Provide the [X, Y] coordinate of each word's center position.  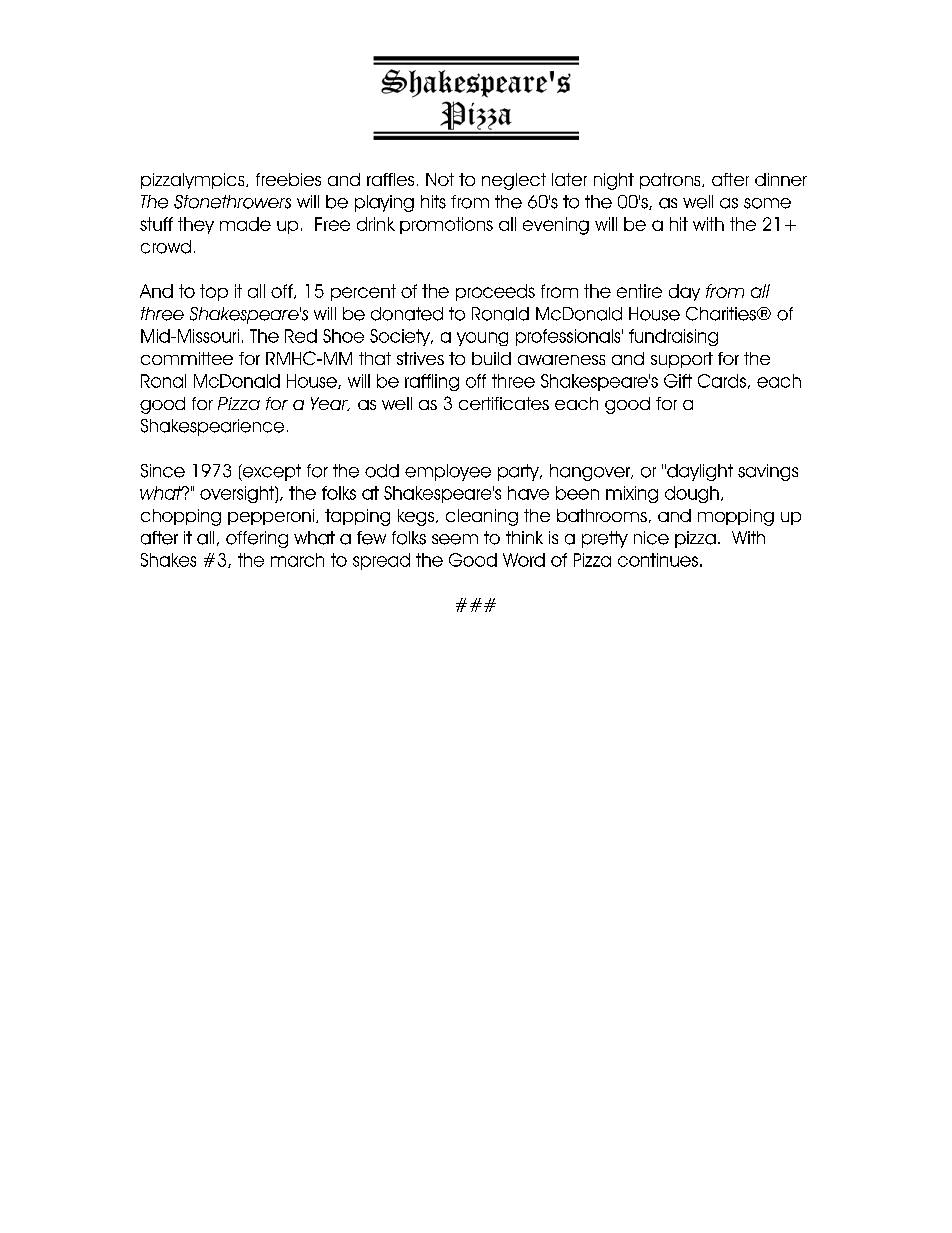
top [214, 292]
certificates [504, 403]
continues [658, 560]
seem [455, 539]
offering [257, 539]
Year [330, 404]
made [245, 224]
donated [407, 314]
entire [639, 291]
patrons [671, 181]
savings [768, 472]
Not [440, 179]
